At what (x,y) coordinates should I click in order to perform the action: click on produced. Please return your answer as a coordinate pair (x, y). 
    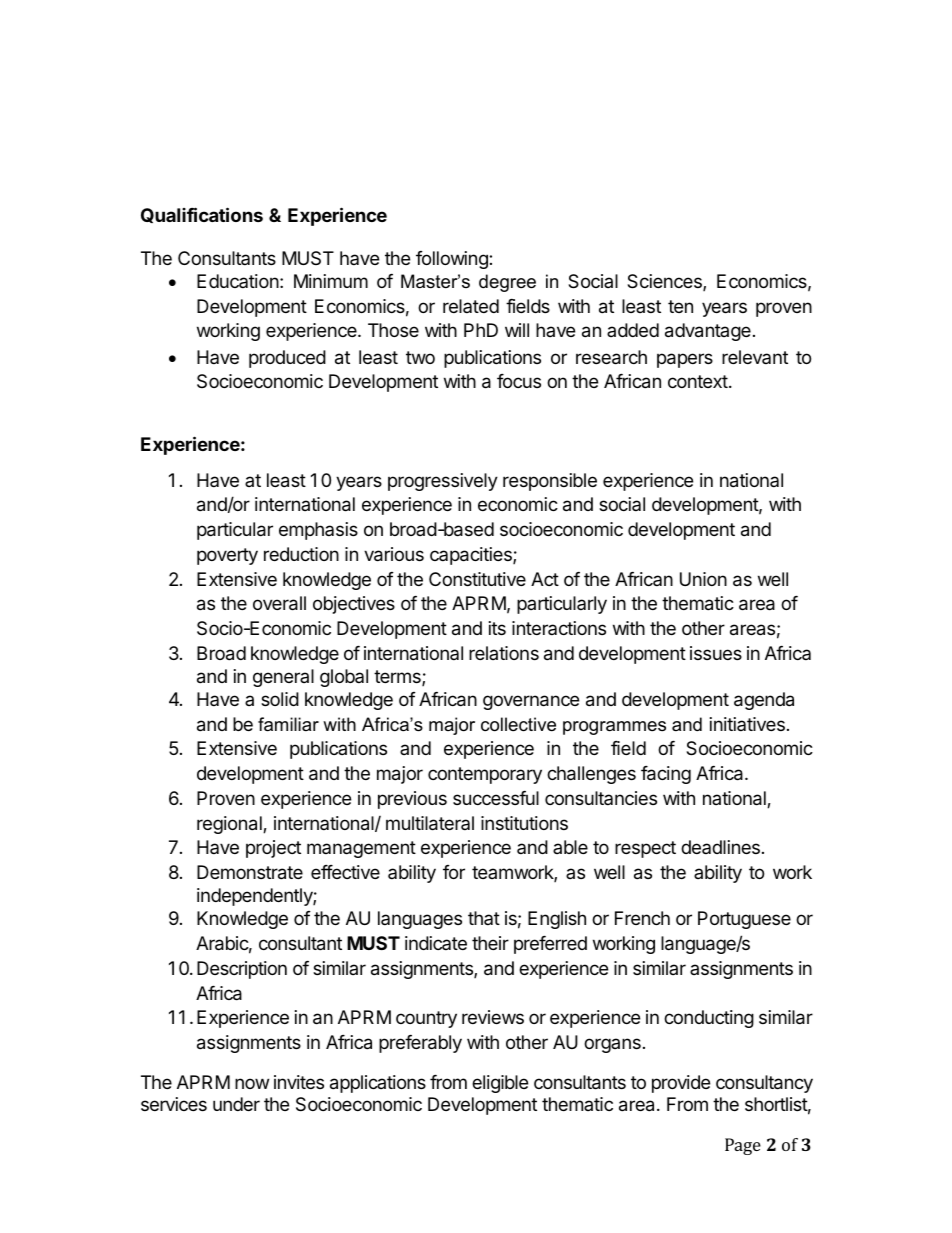
    Looking at the image, I should click on (287, 359).
